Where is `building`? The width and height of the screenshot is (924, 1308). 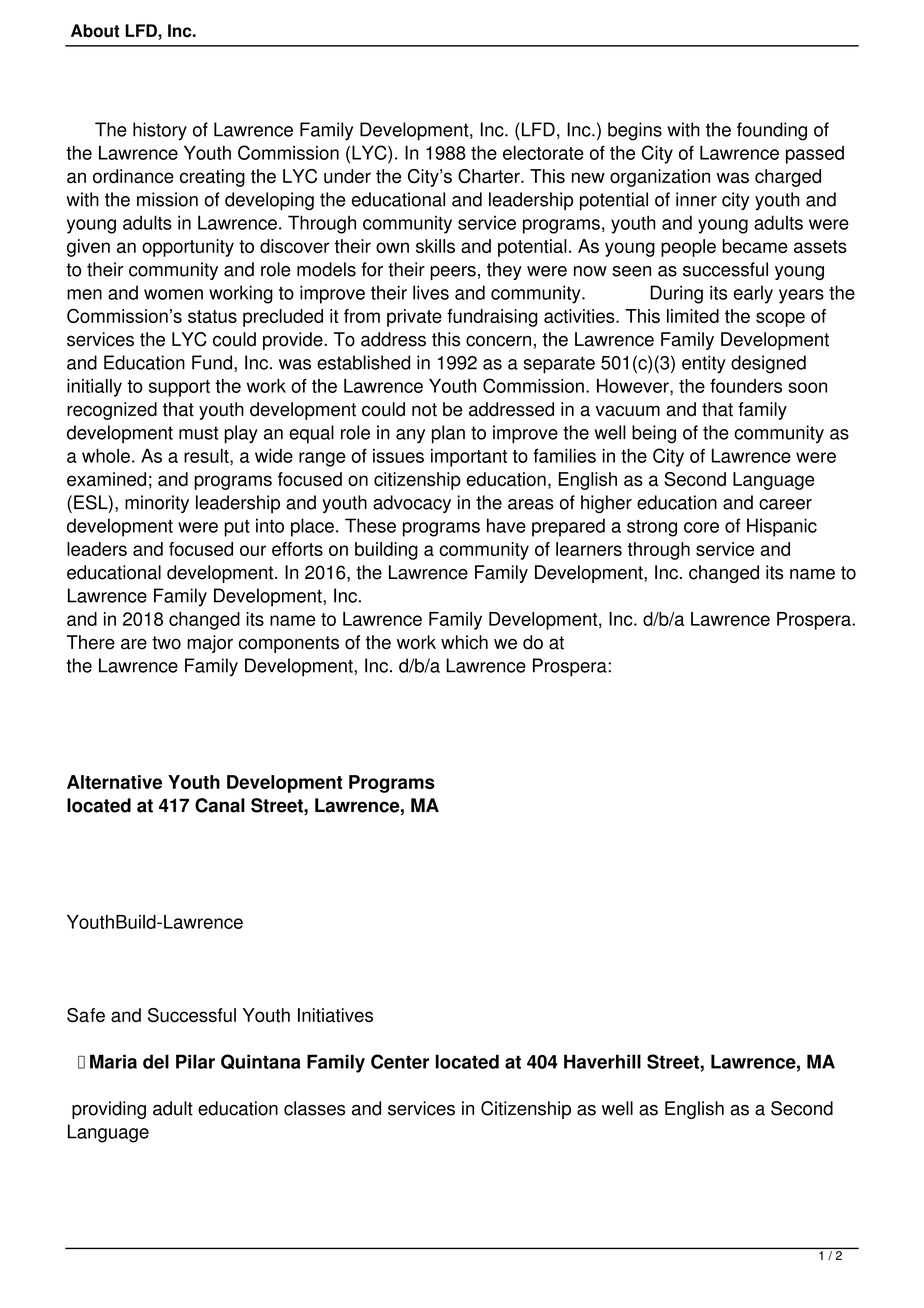
building is located at coordinates (386, 551).
